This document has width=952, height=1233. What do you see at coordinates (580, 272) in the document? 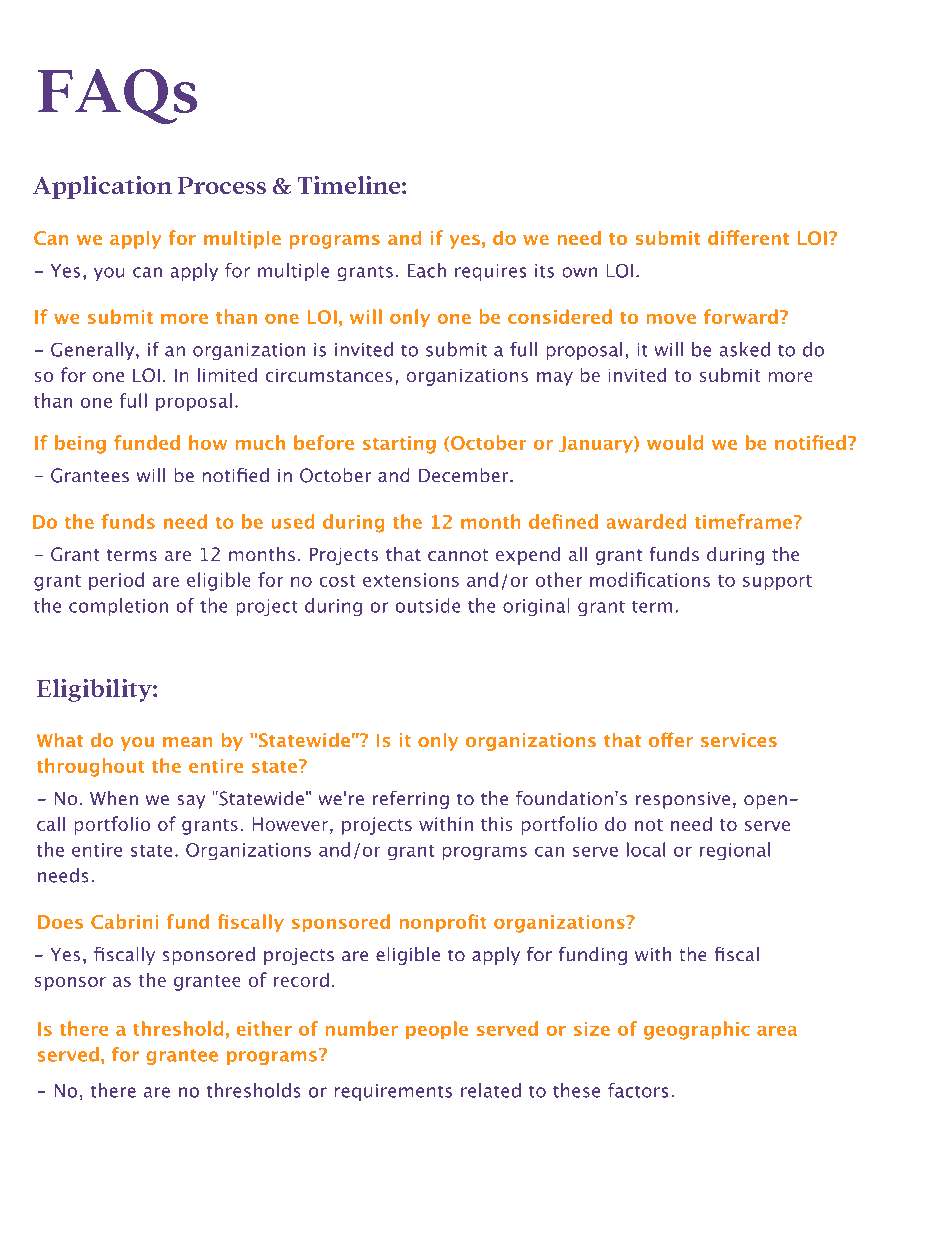
I see `own` at bounding box center [580, 272].
